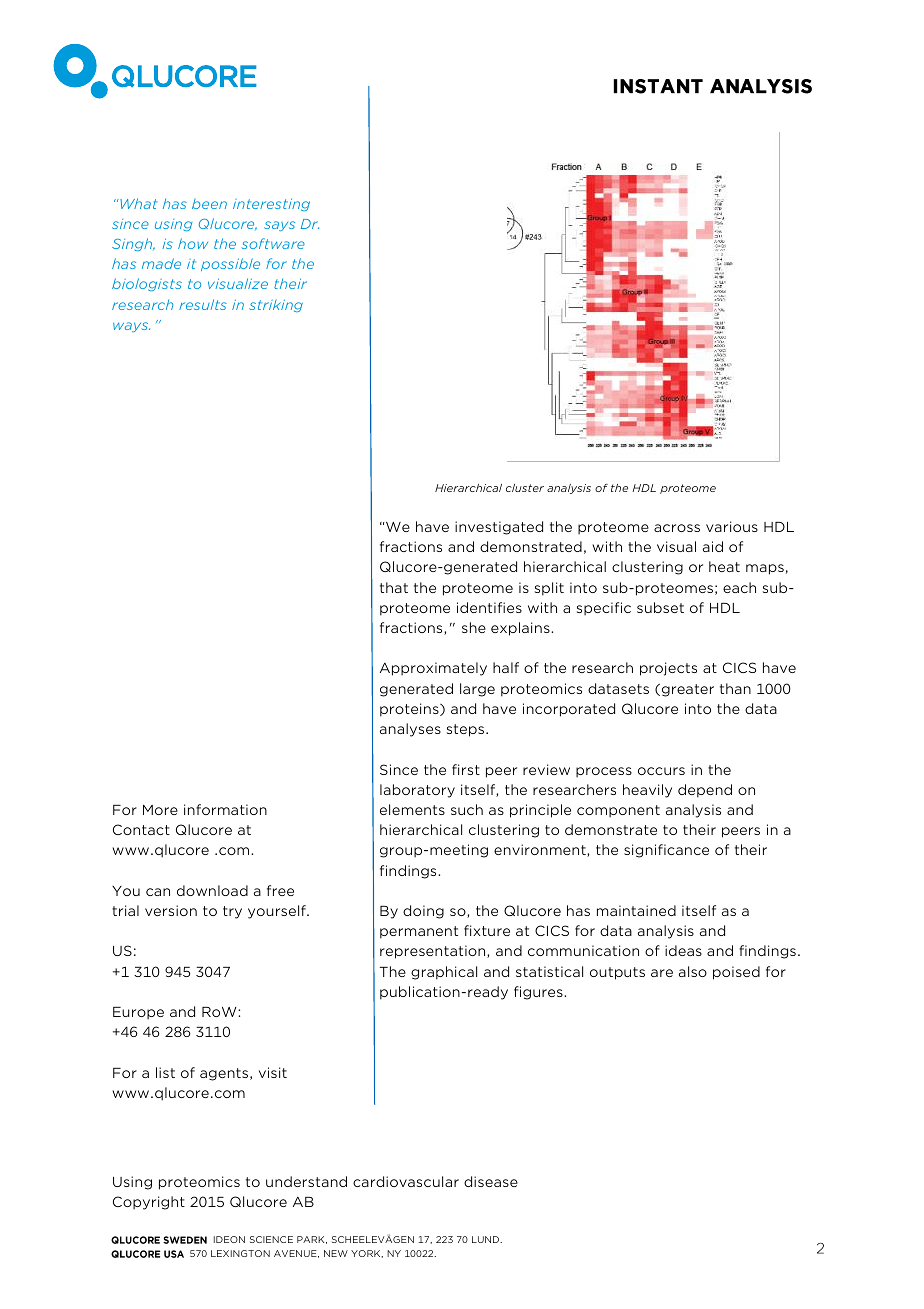 This screenshot has width=924, height=1309. What do you see at coordinates (240, 1253) in the screenshot?
I see `LEXINGTON` at bounding box center [240, 1253].
